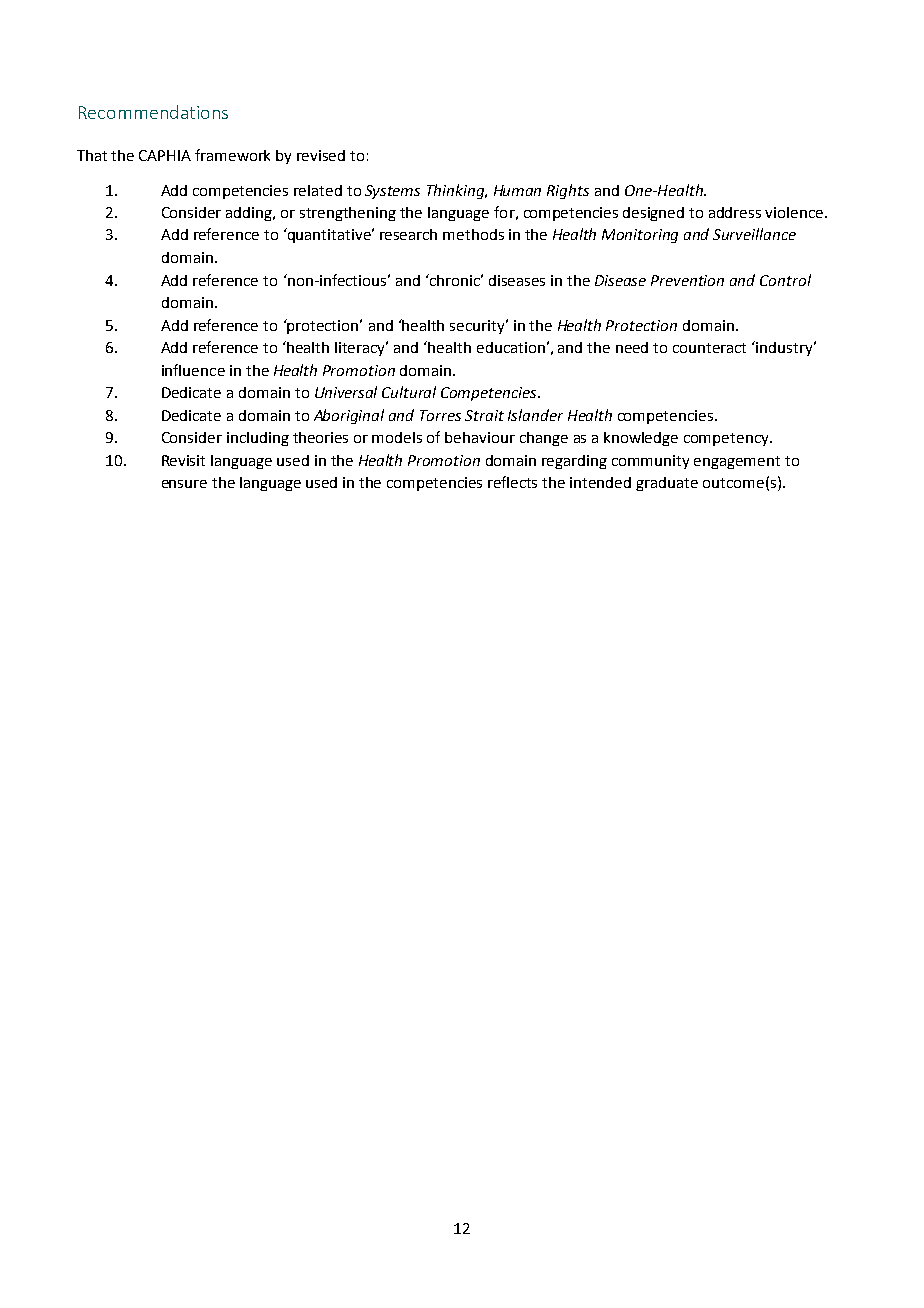 The image size is (924, 1308). Describe the element at coordinates (153, 112) in the screenshot. I see `Recommendations` at that location.
